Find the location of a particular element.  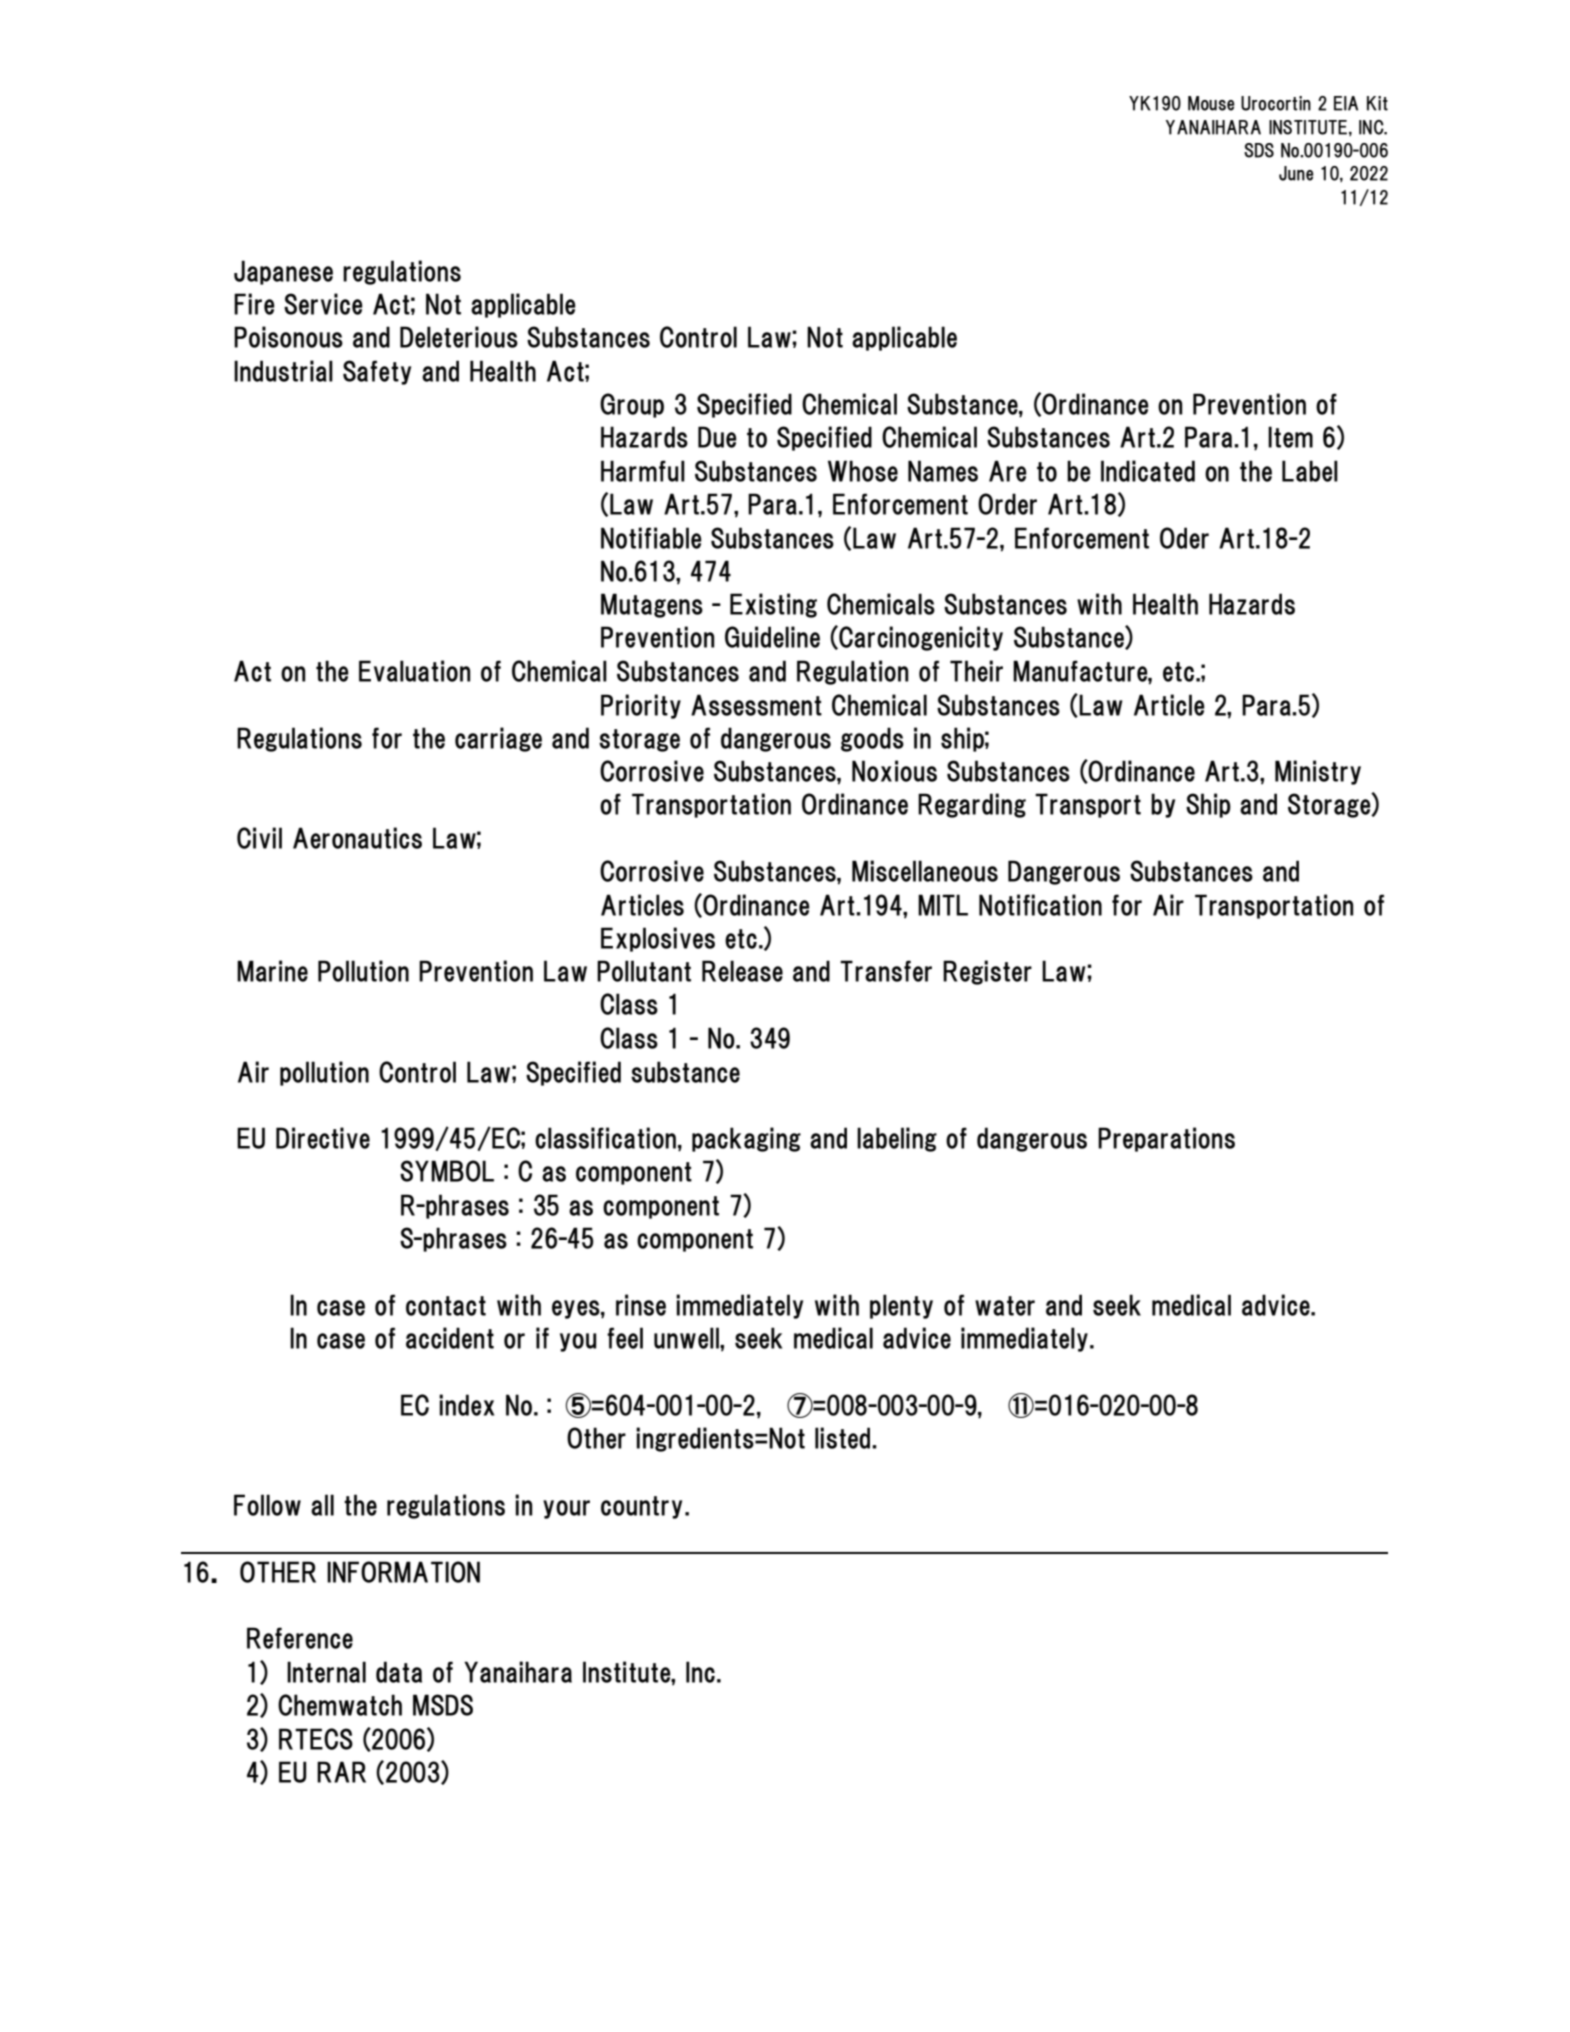

packaging is located at coordinates (746, 1139).
